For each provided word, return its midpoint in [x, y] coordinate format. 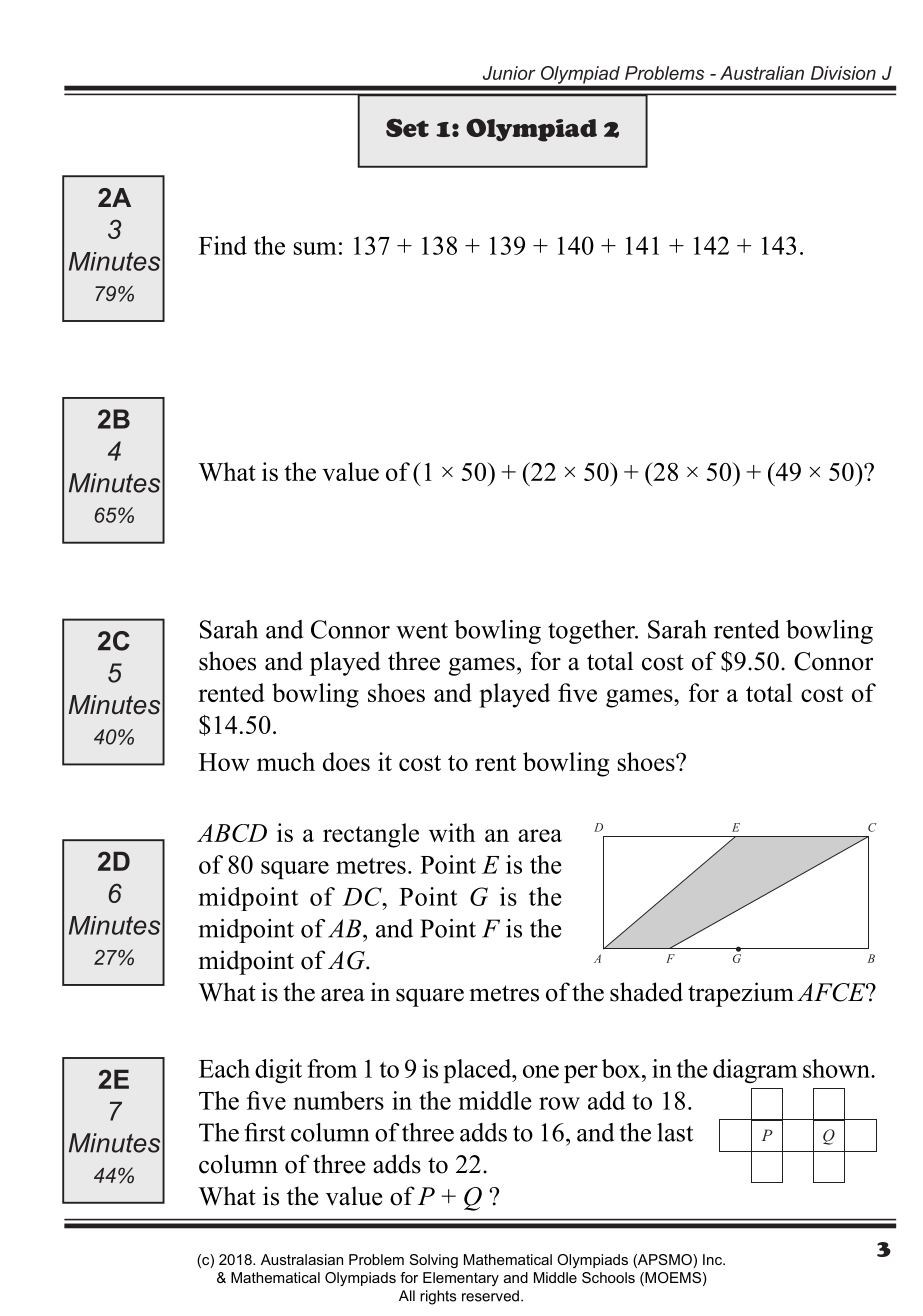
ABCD [232, 833]
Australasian [302, 1259]
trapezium [741, 994]
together [592, 632]
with [452, 832]
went [422, 630]
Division [843, 73]
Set [407, 127]
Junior [509, 73]
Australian [762, 73]
